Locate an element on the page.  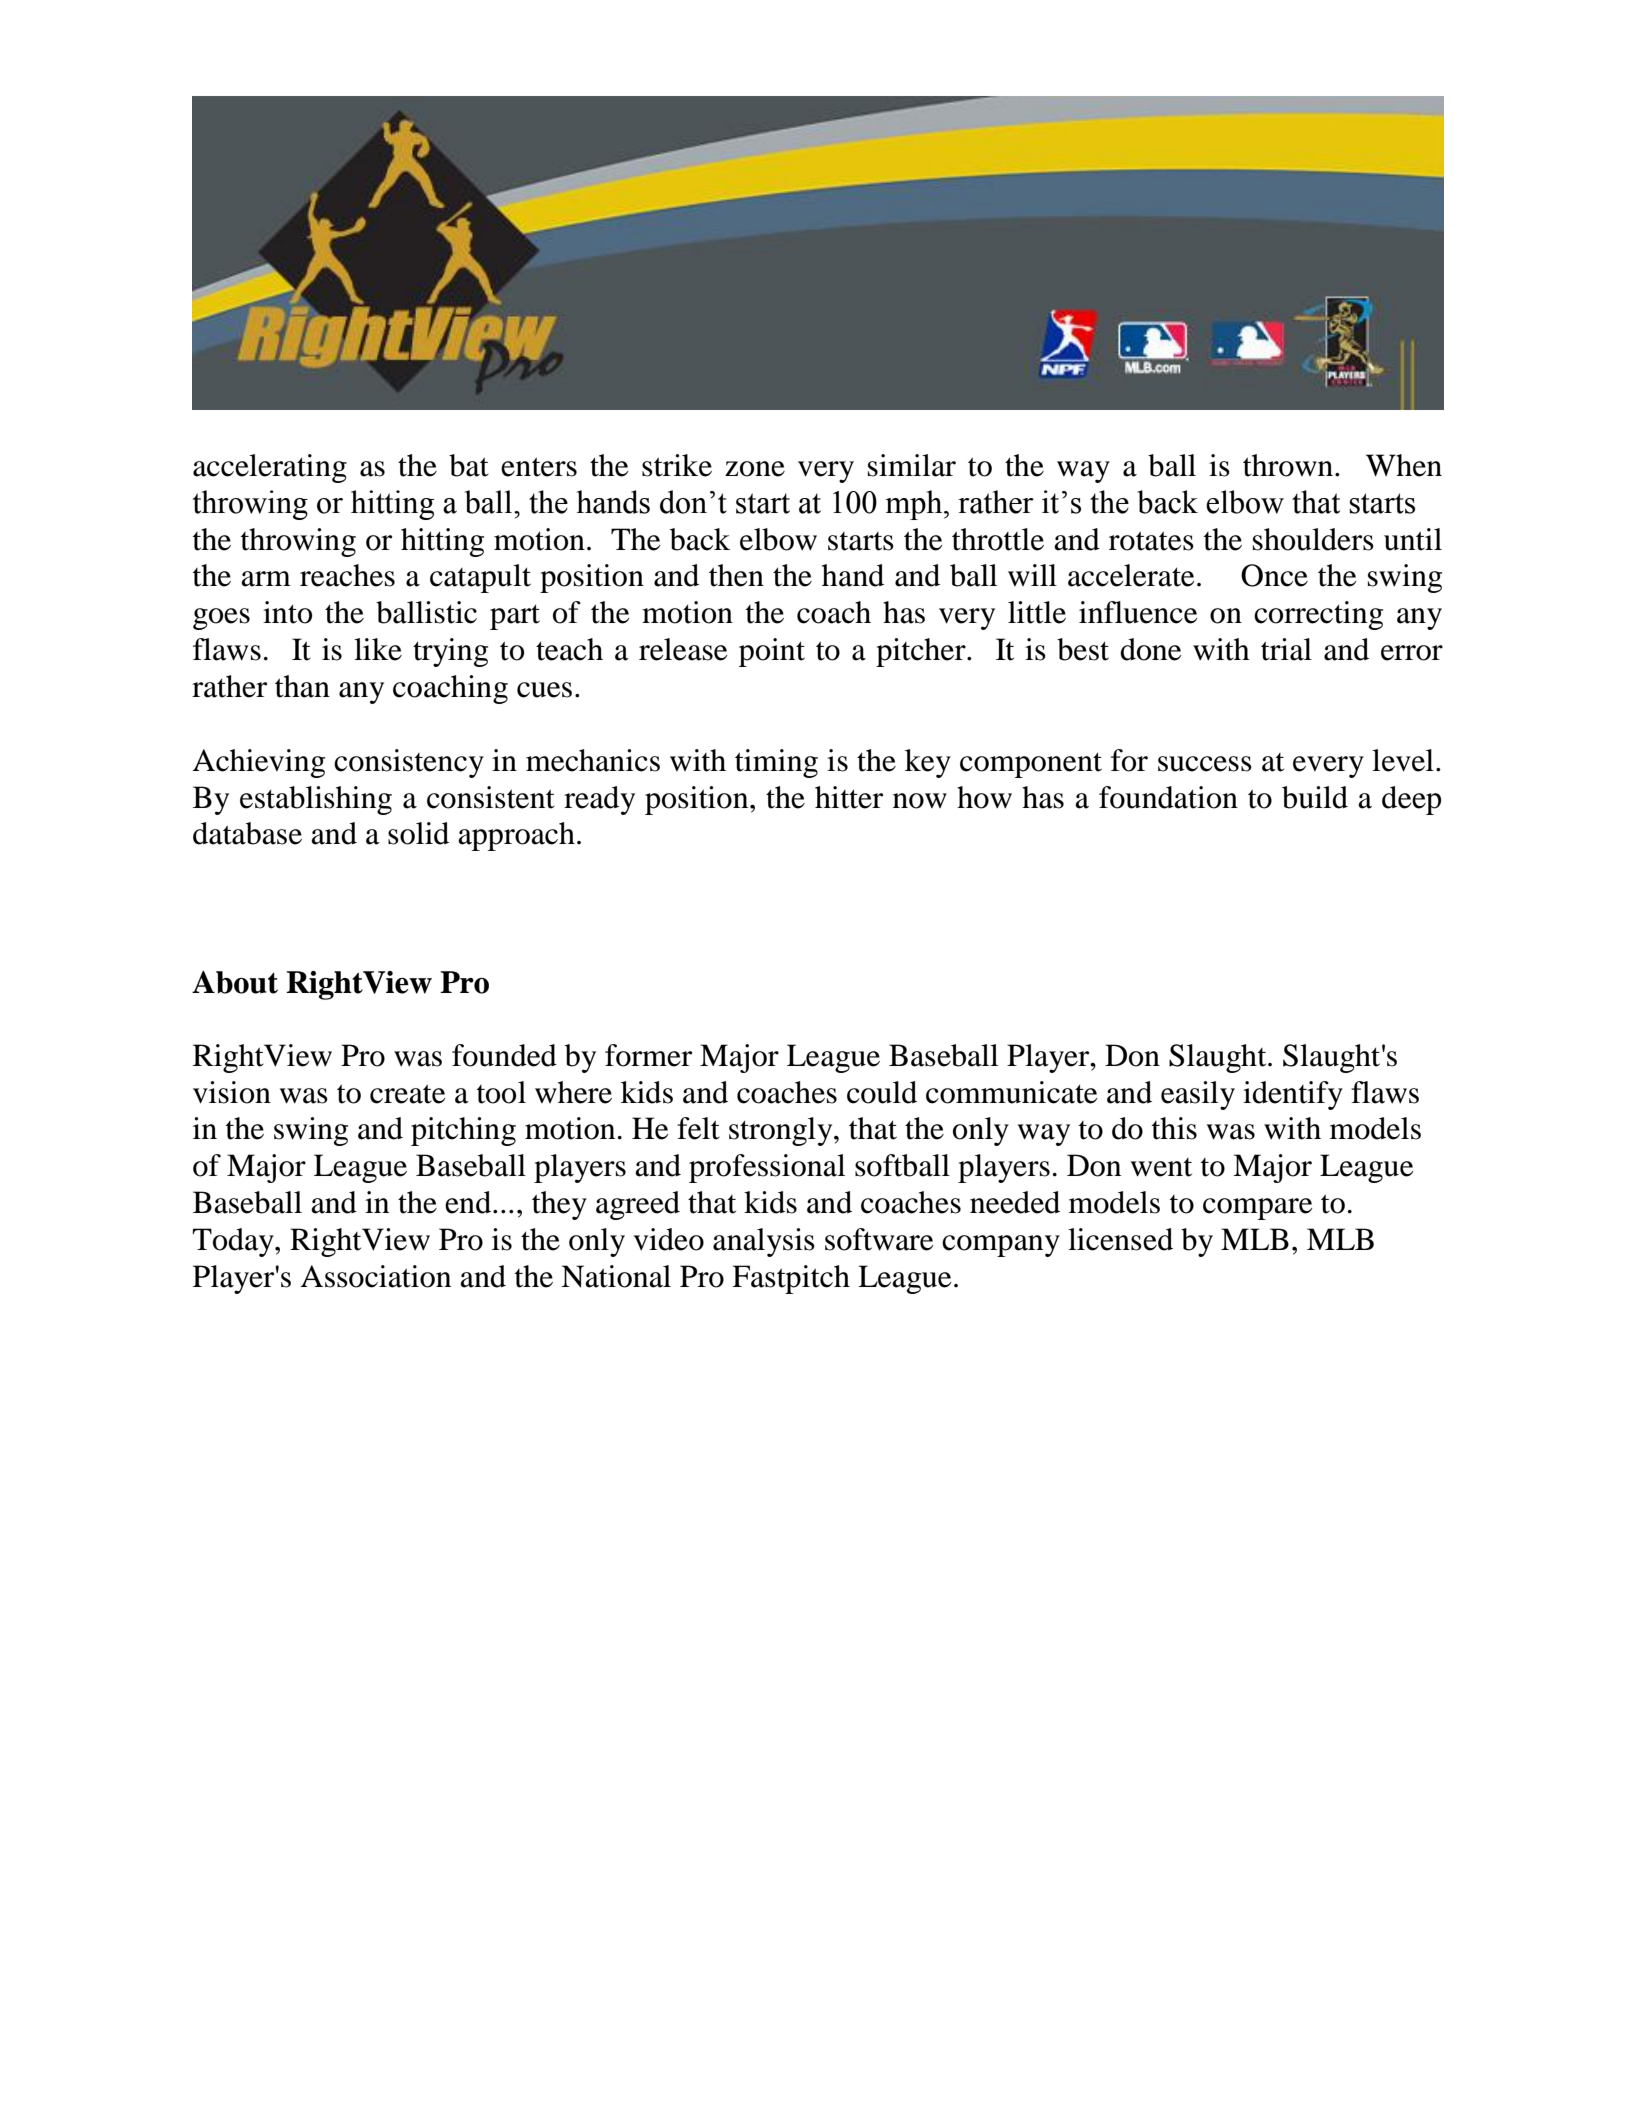
compare is located at coordinates (1258, 1209).
